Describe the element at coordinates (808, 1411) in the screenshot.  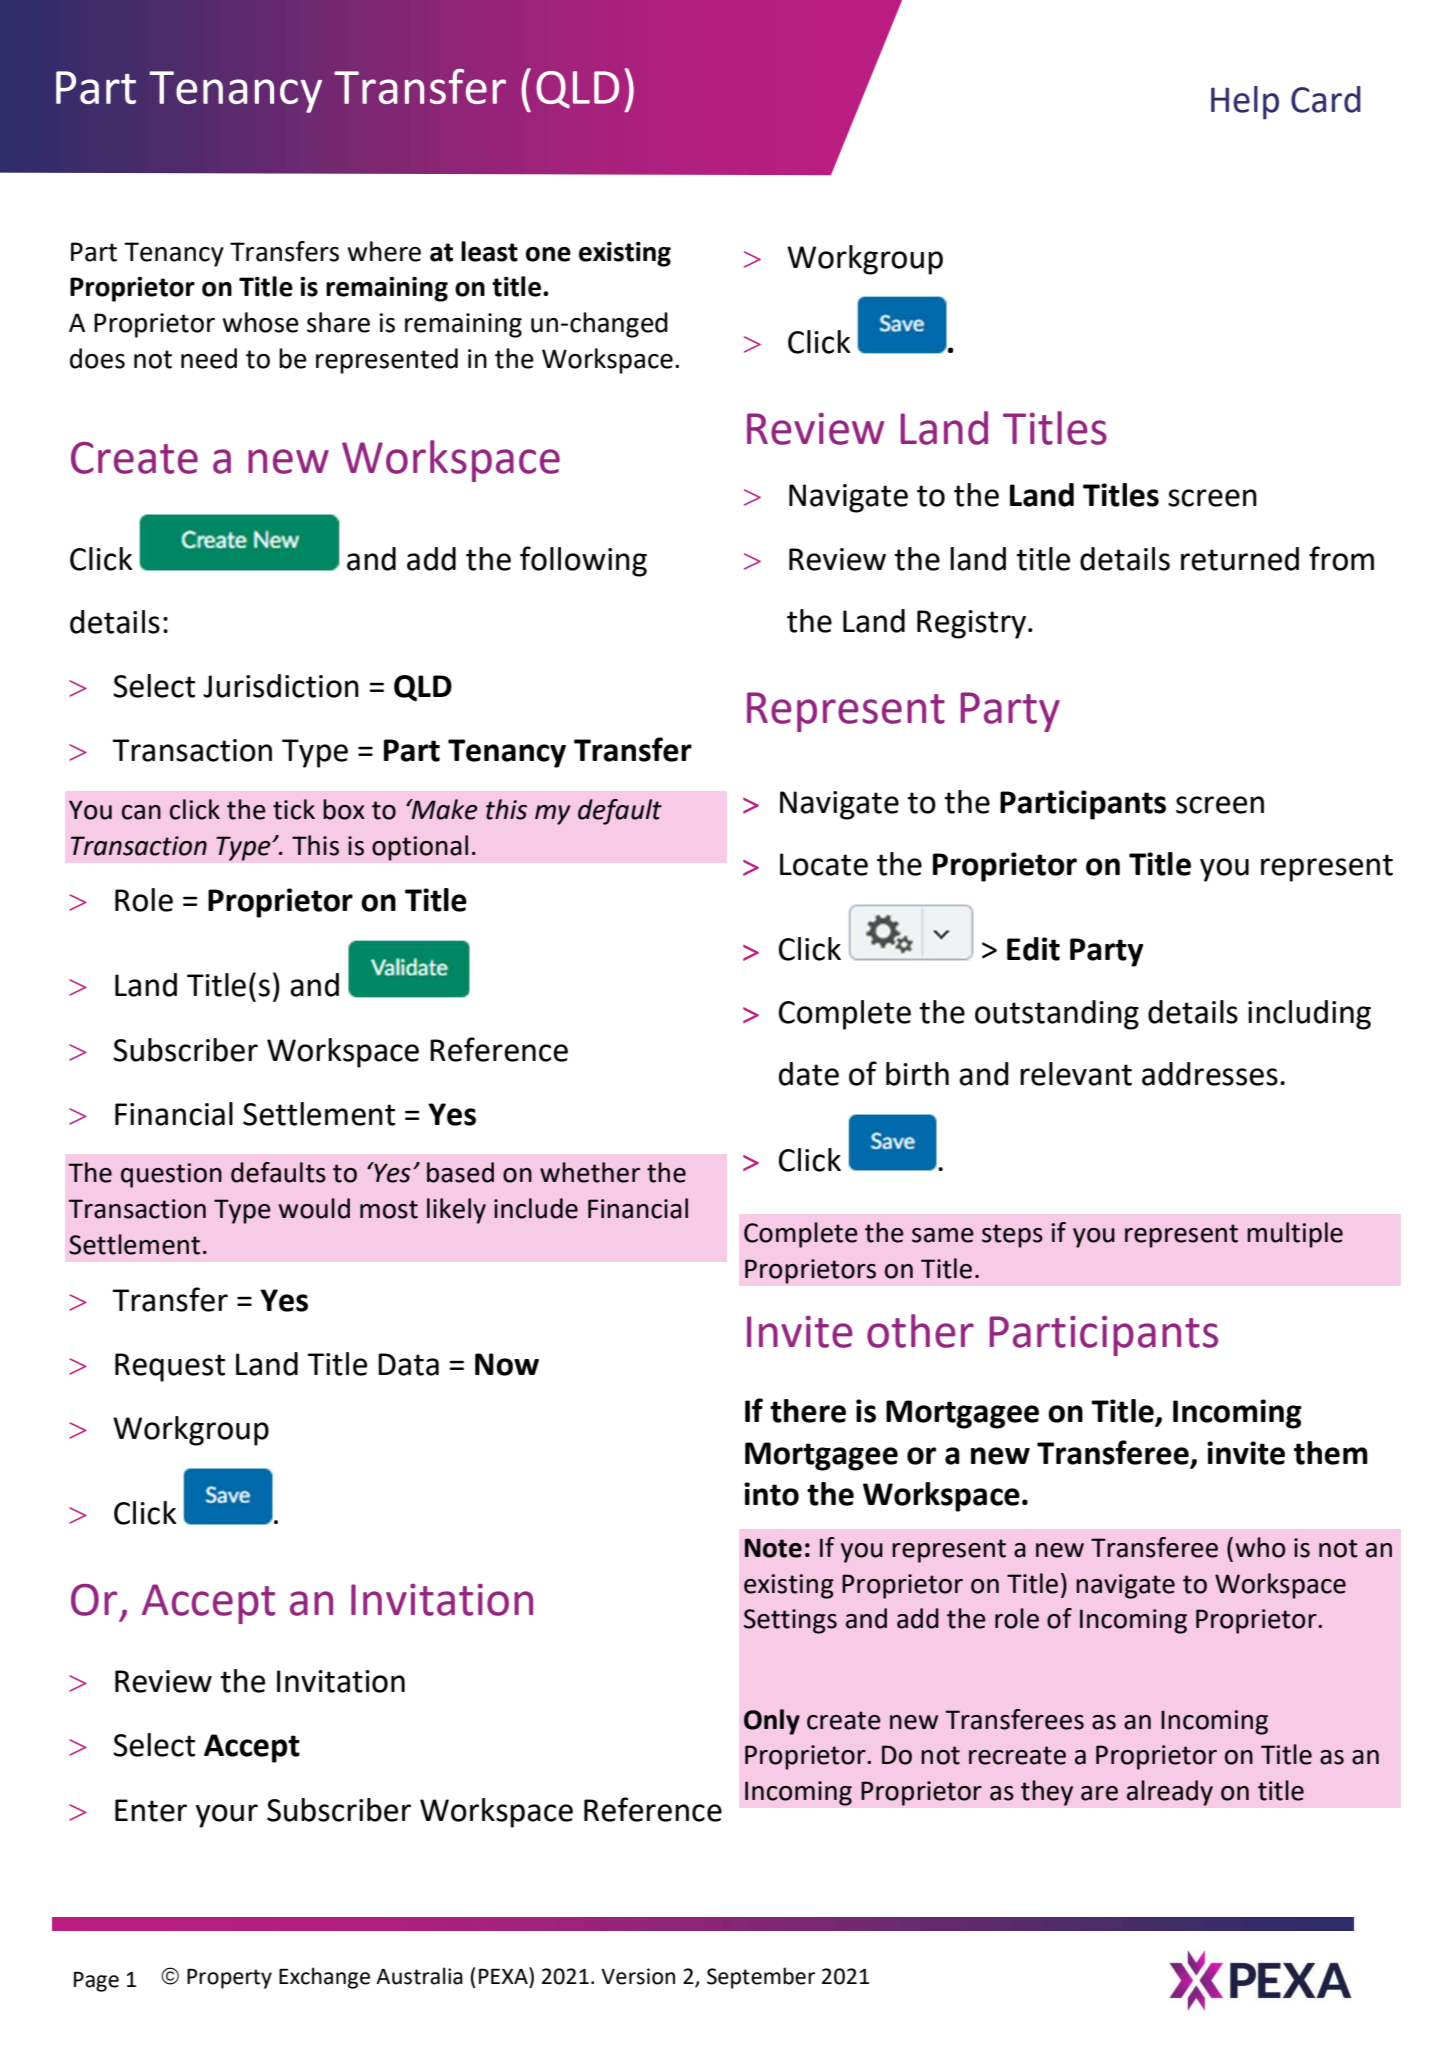
I see `there` at that location.
